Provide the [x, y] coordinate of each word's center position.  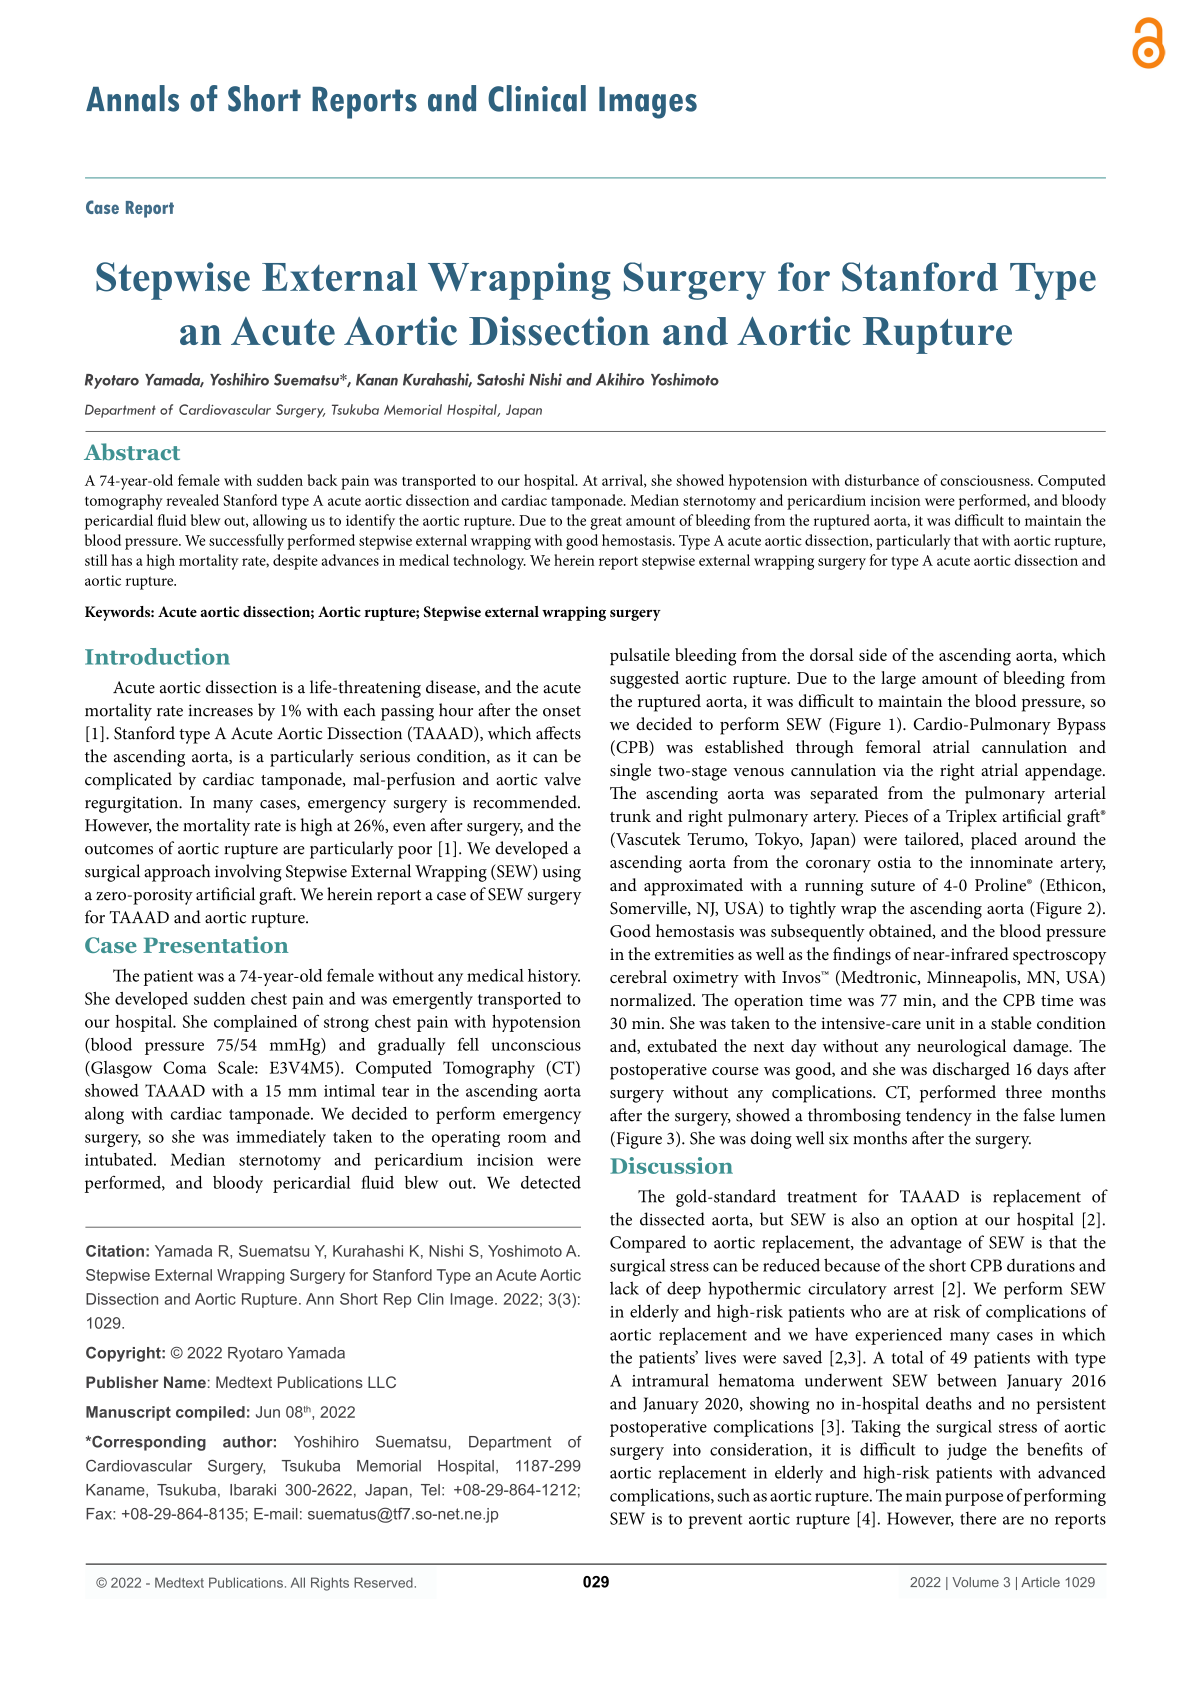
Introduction [157, 656]
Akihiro [620, 379]
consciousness [986, 480]
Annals [132, 98]
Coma [185, 1067]
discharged [971, 1071]
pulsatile [640, 657]
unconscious [536, 1045]
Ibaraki [253, 1490]
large [898, 680]
